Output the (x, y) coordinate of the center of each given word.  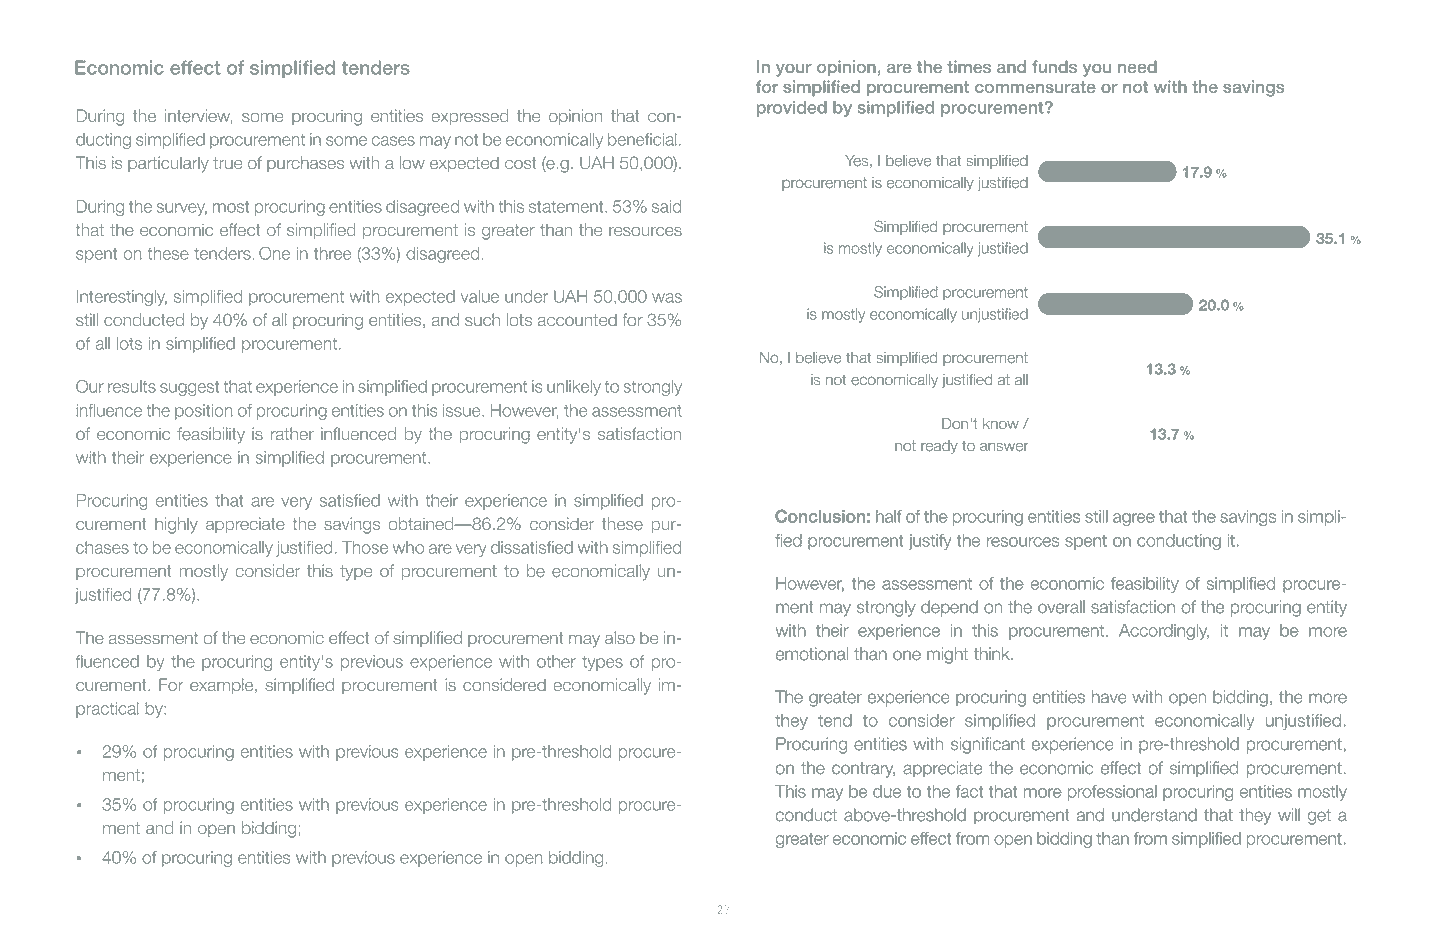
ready (939, 447)
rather (292, 434)
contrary (863, 770)
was (667, 298)
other (556, 661)
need (1137, 66)
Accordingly (1164, 632)
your (794, 70)
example (223, 686)
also (620, 637)
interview (199, 116)
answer (1004, 447)
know (1001, 423)
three (332, 253)
